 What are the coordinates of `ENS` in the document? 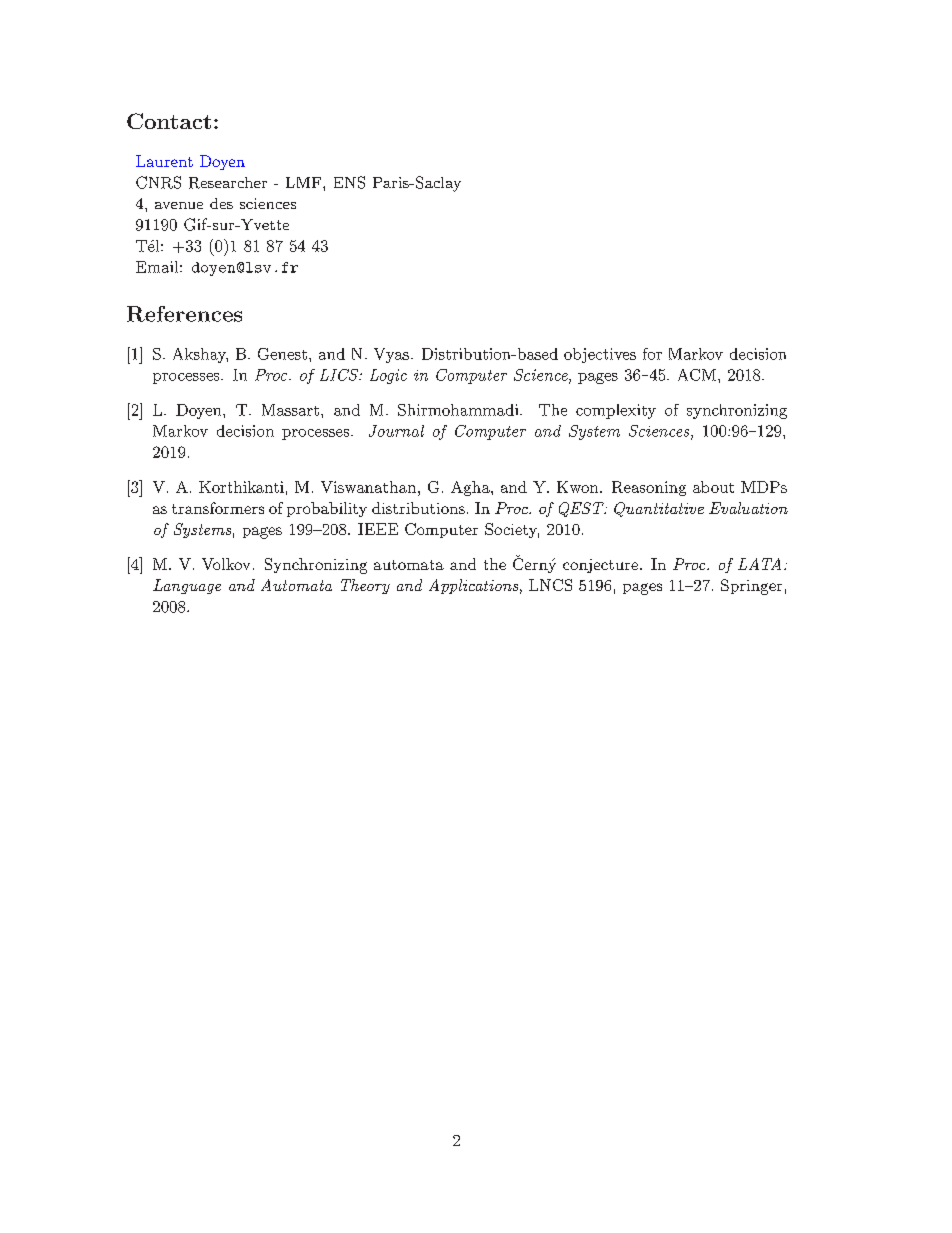 It's located at (349, 182).
